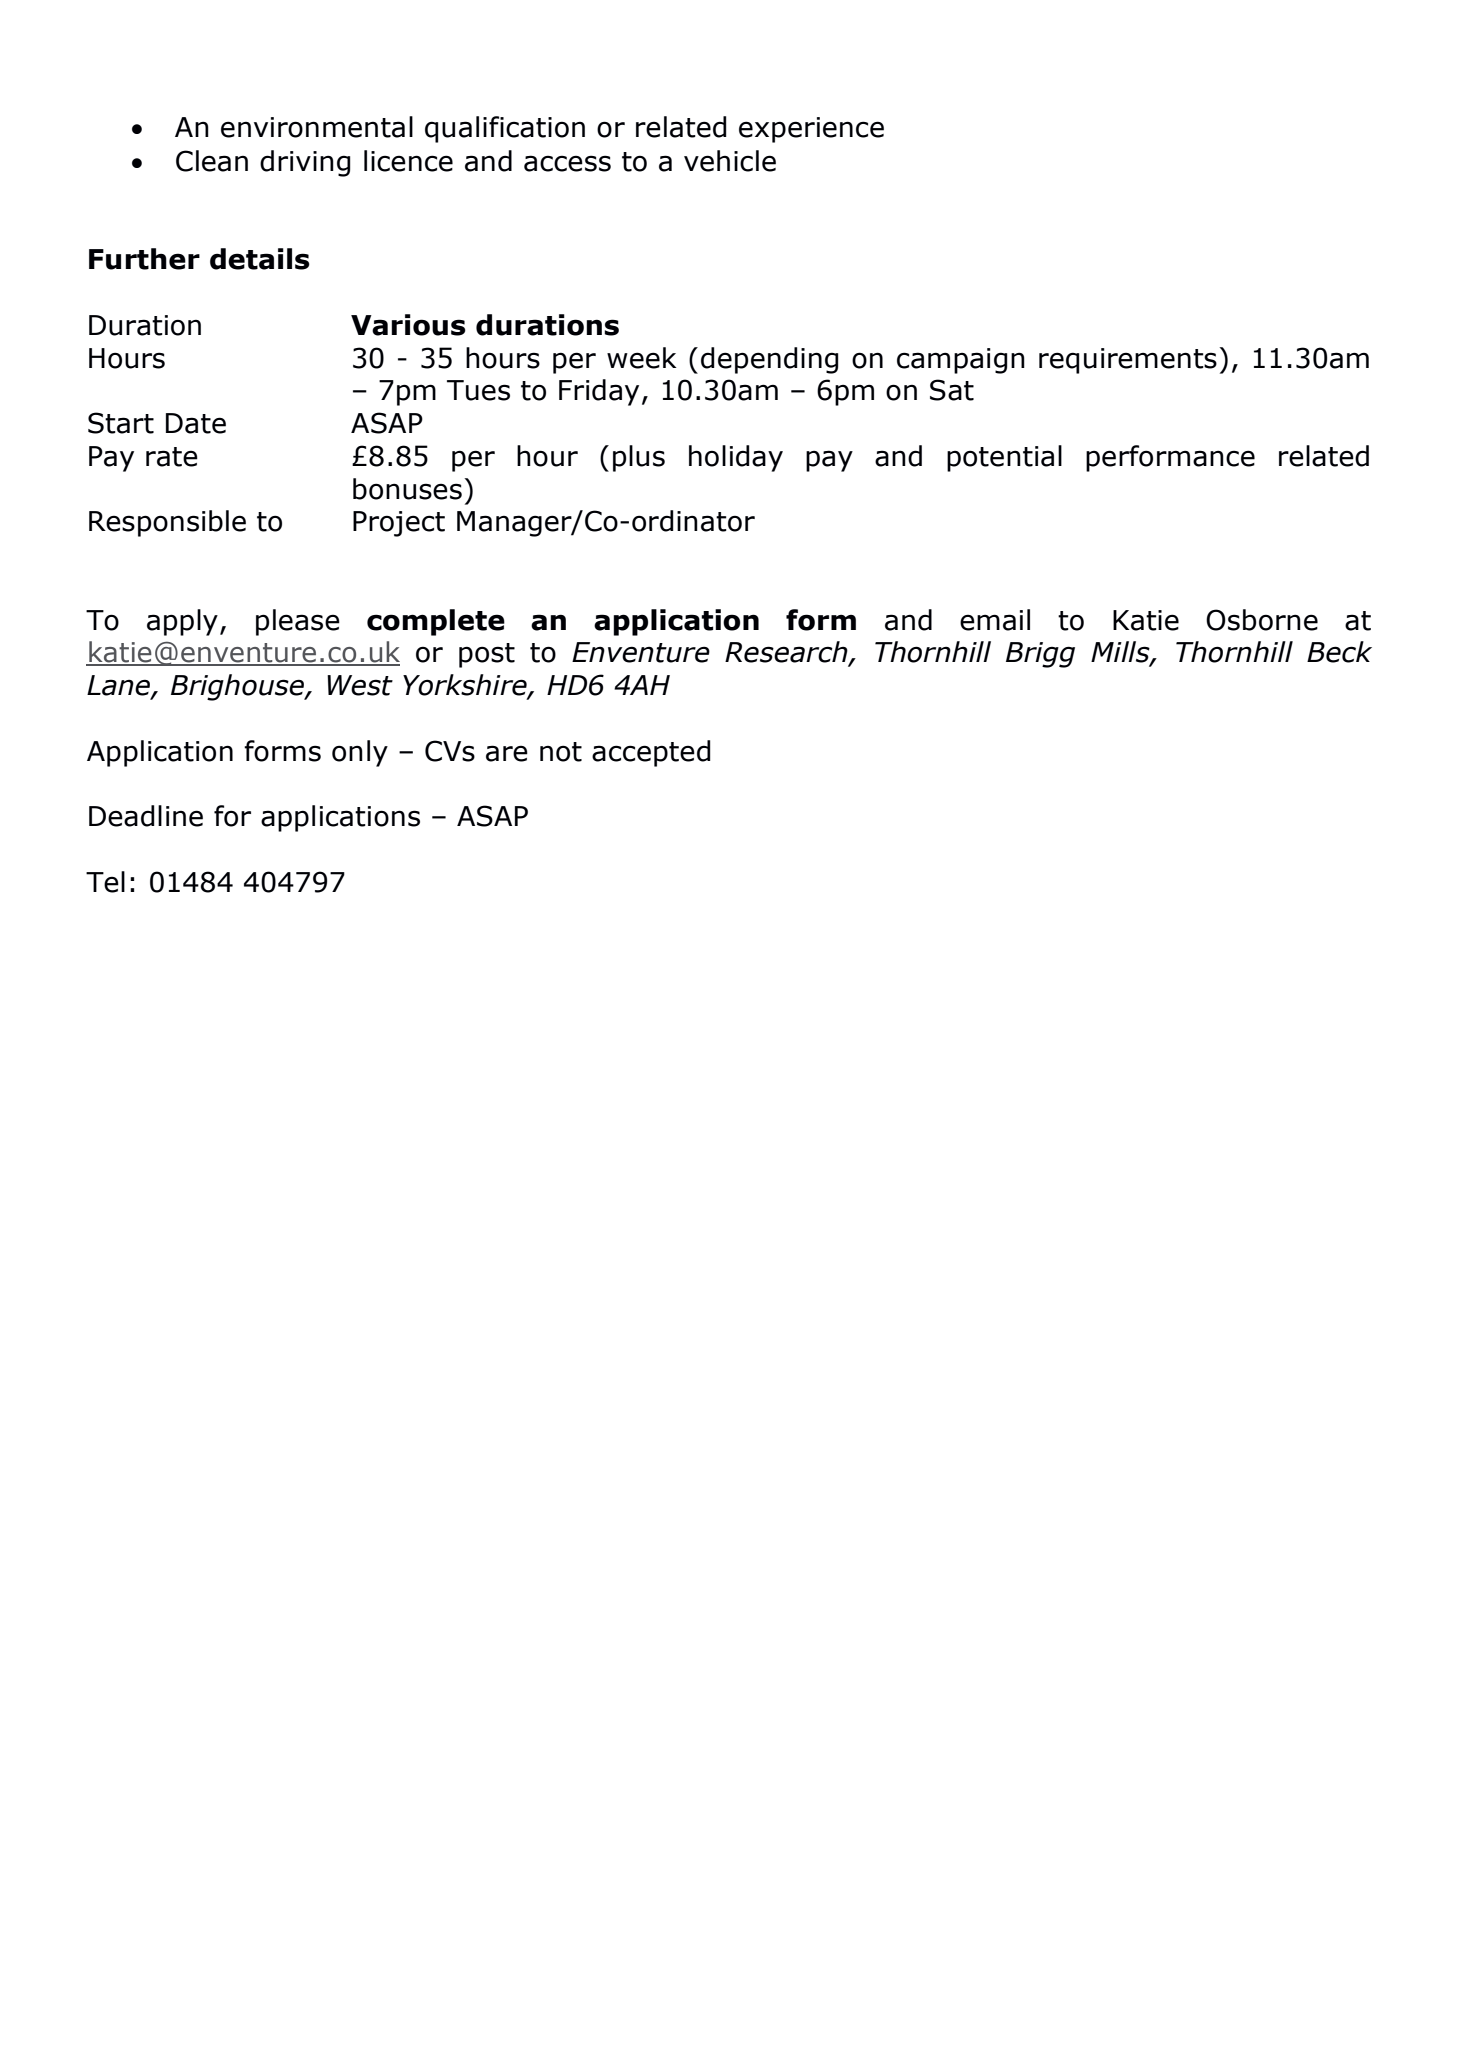 Image resolution: width=1458 pixels, height=2062 pixels. What do you see at coordinates (811, 130) in the screenshot?
I see `experience` at bounding box center [811, 130].
